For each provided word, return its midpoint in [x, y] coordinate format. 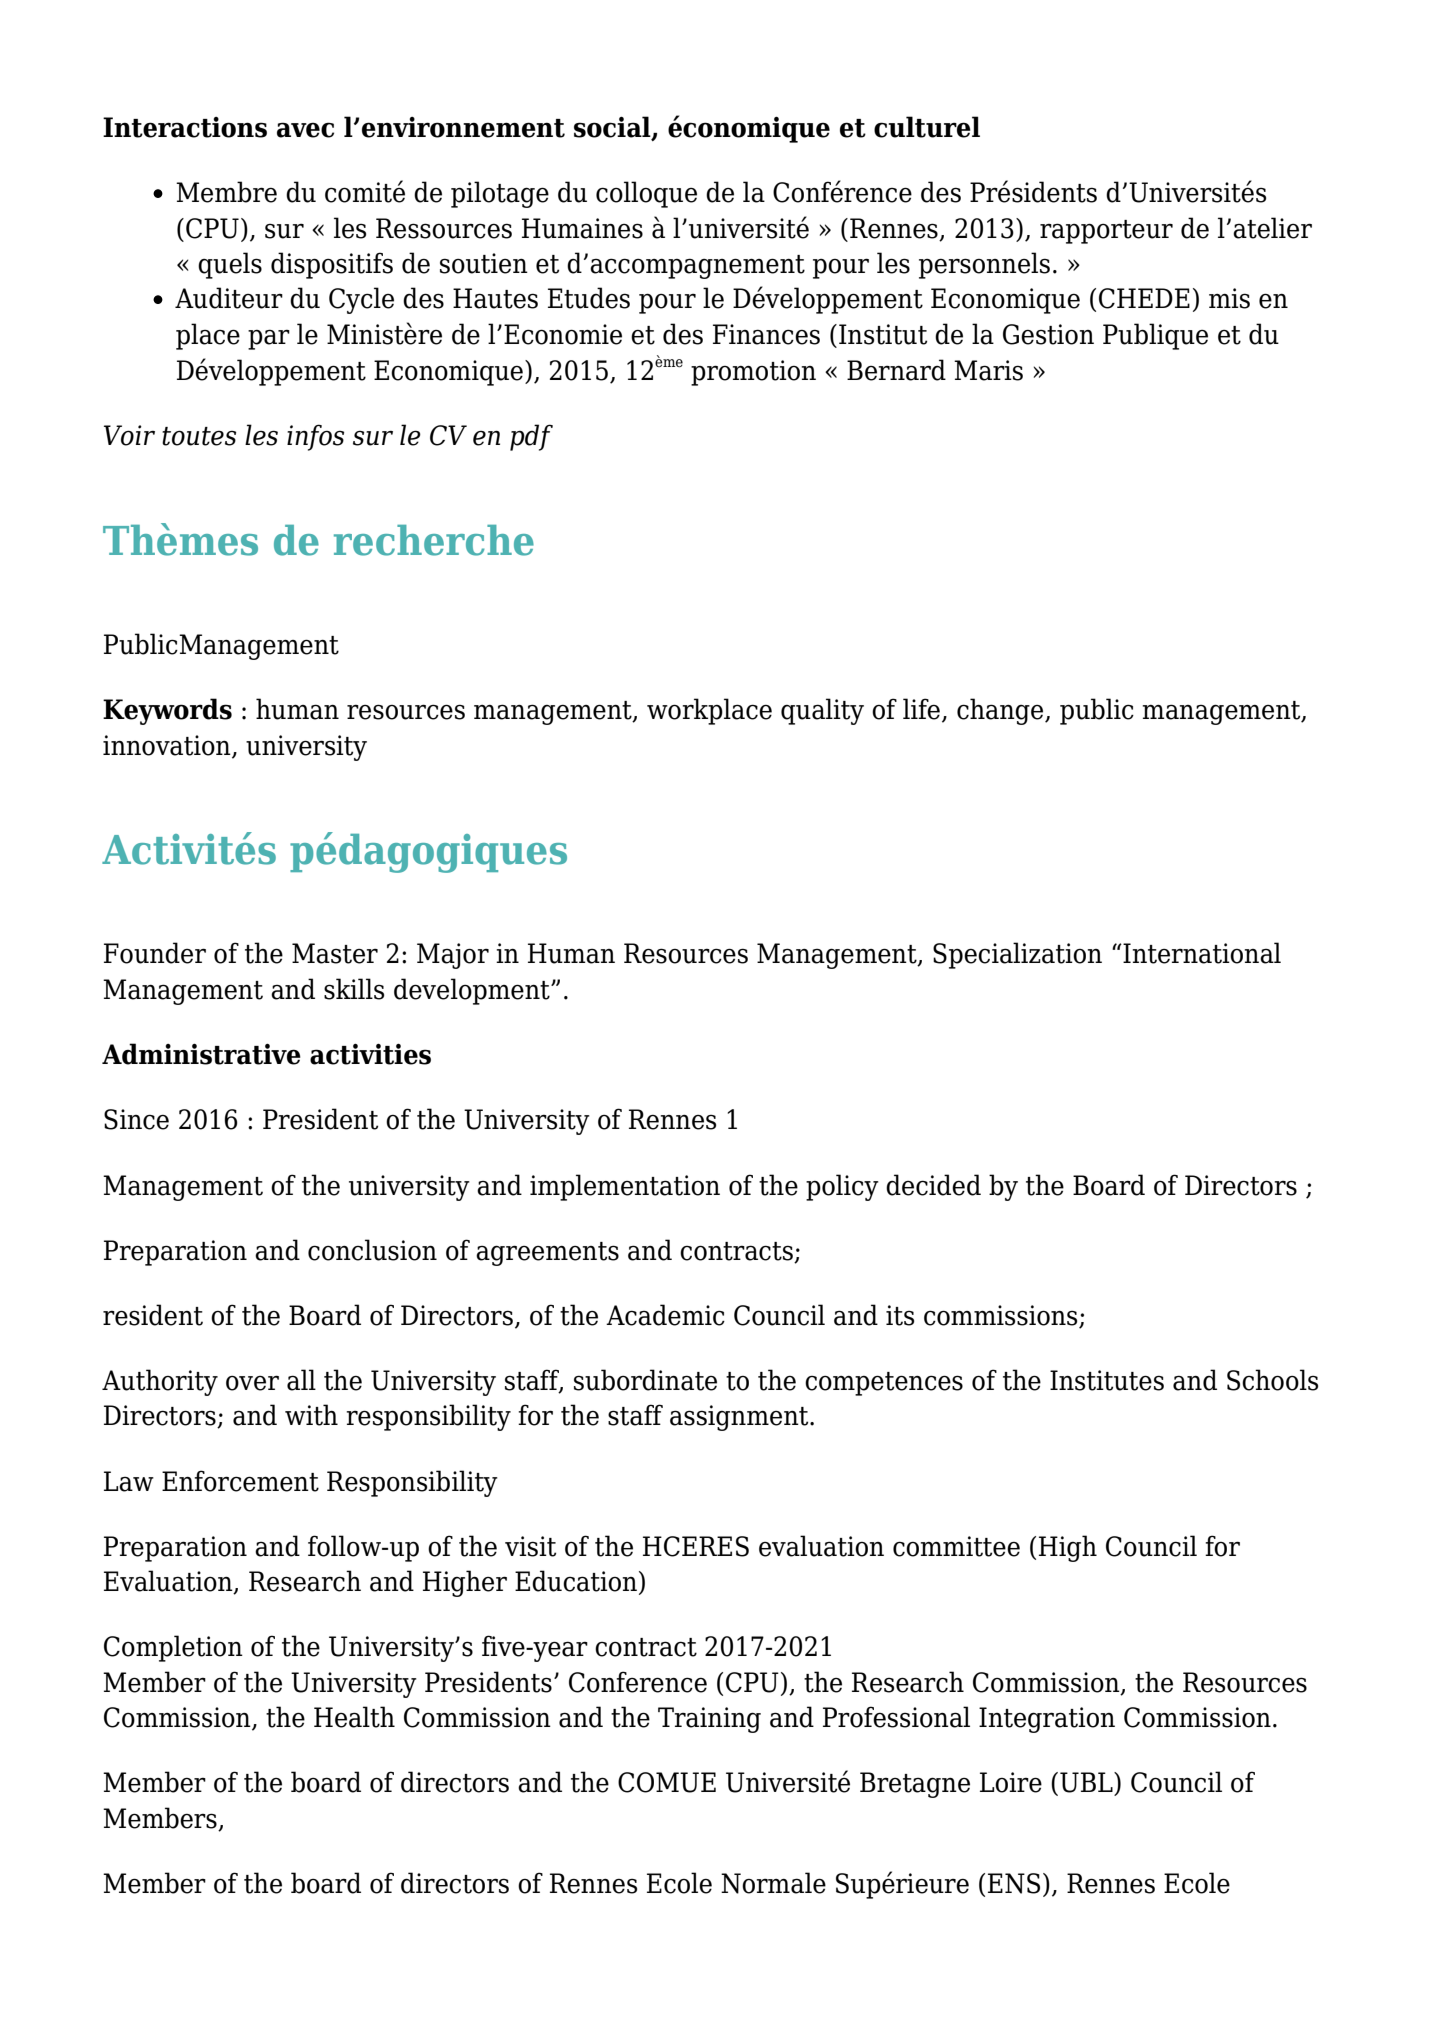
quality [822, 711]
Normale [773, 1883]
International [1201, 953]
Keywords [167, 711]
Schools [1272, 1380]
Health [354, 1717]
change [1001, 711]
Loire [1011, 1782]
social [613, 128]
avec [305, 130]
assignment [740, 1418]
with [311, 1415]
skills [354, 989]
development [473, 991]
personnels [984, 265]
